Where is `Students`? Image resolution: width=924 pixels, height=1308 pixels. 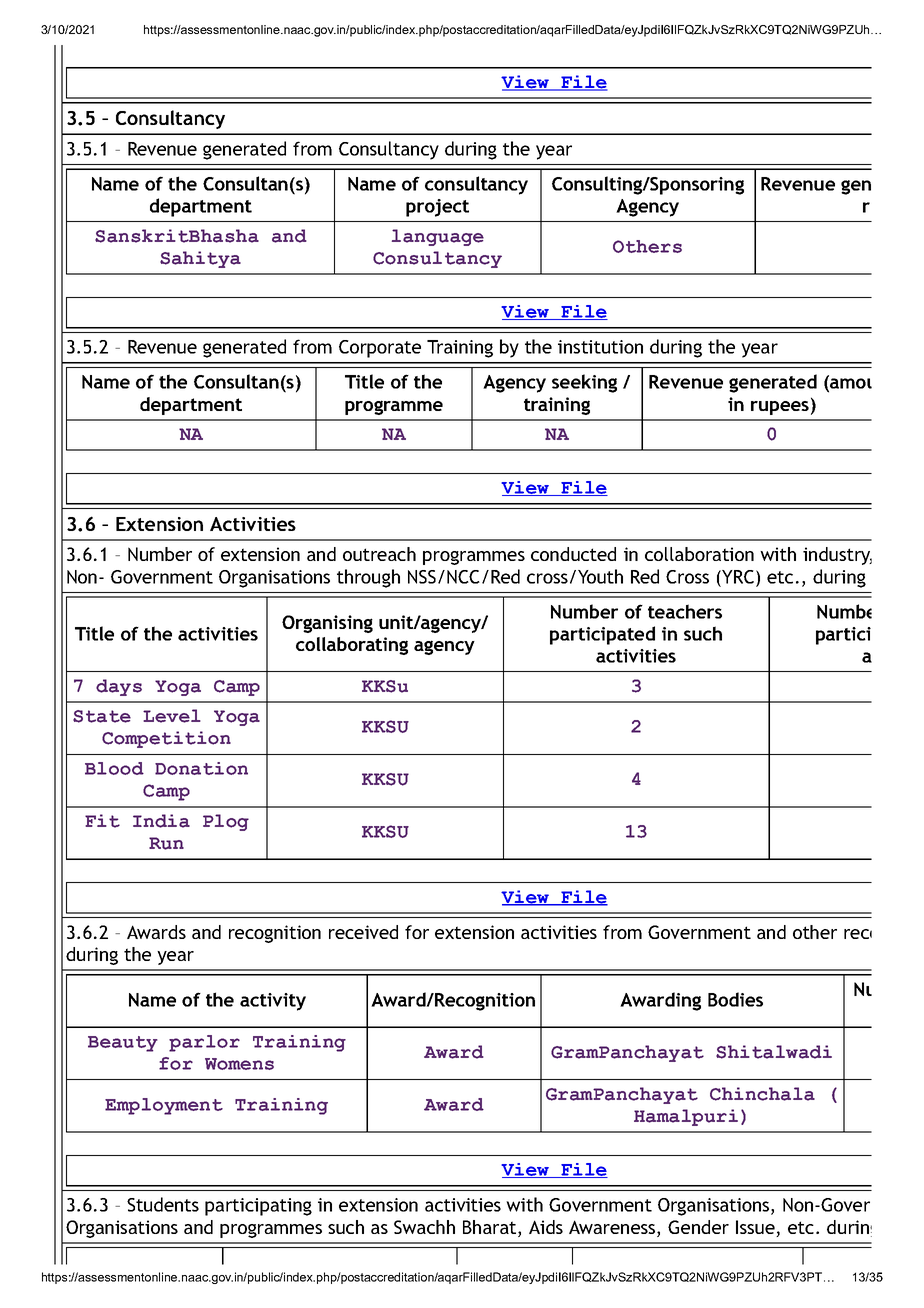 Students is located at coordinates (163, 1204).
